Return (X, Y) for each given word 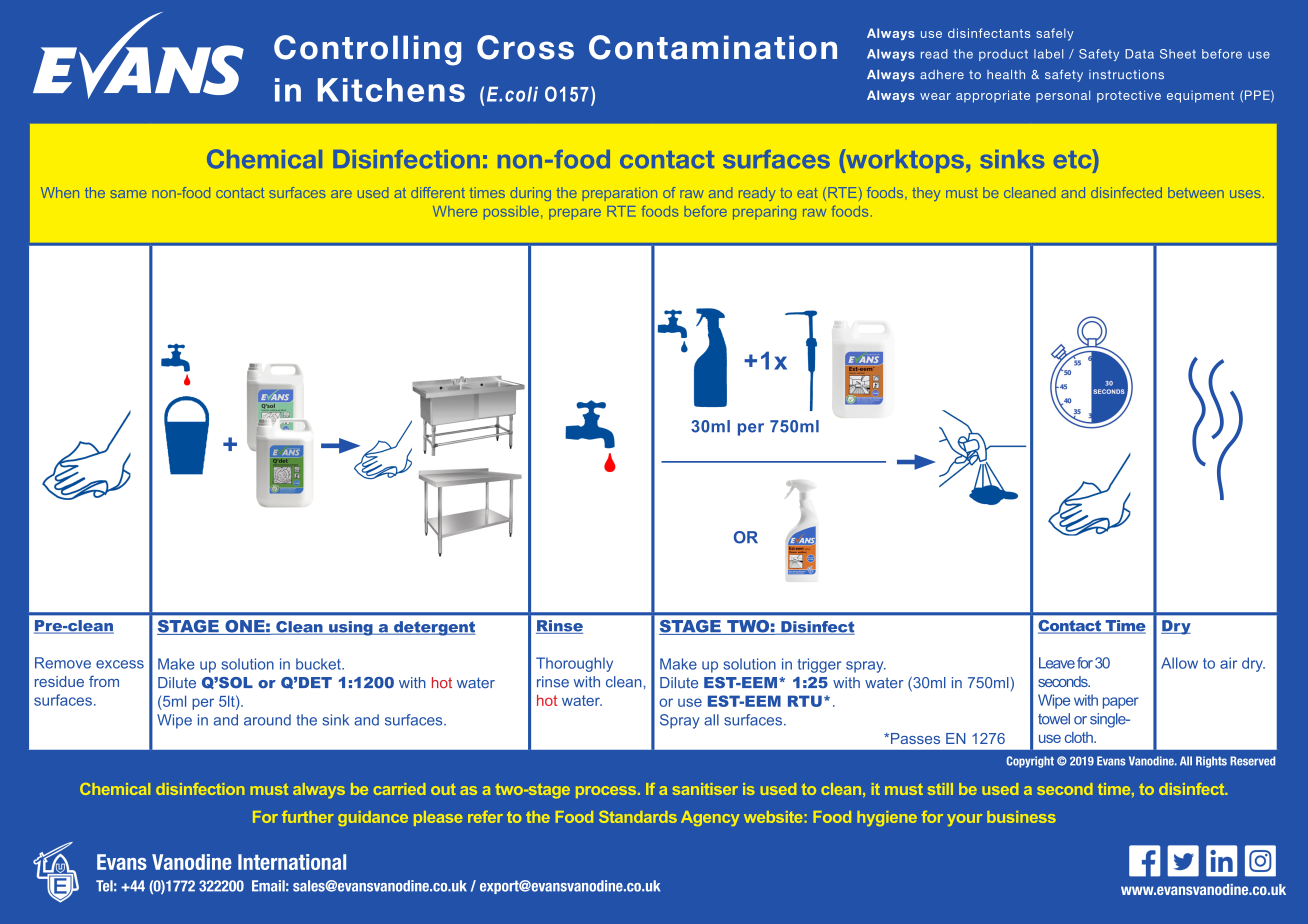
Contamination (713, 47)
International (292, 862)
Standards (638, 817)
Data (1139, 54)
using (351, 628)
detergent (434, 628)
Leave (1057, 663)
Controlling (367, 50)
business (1021, 817)
